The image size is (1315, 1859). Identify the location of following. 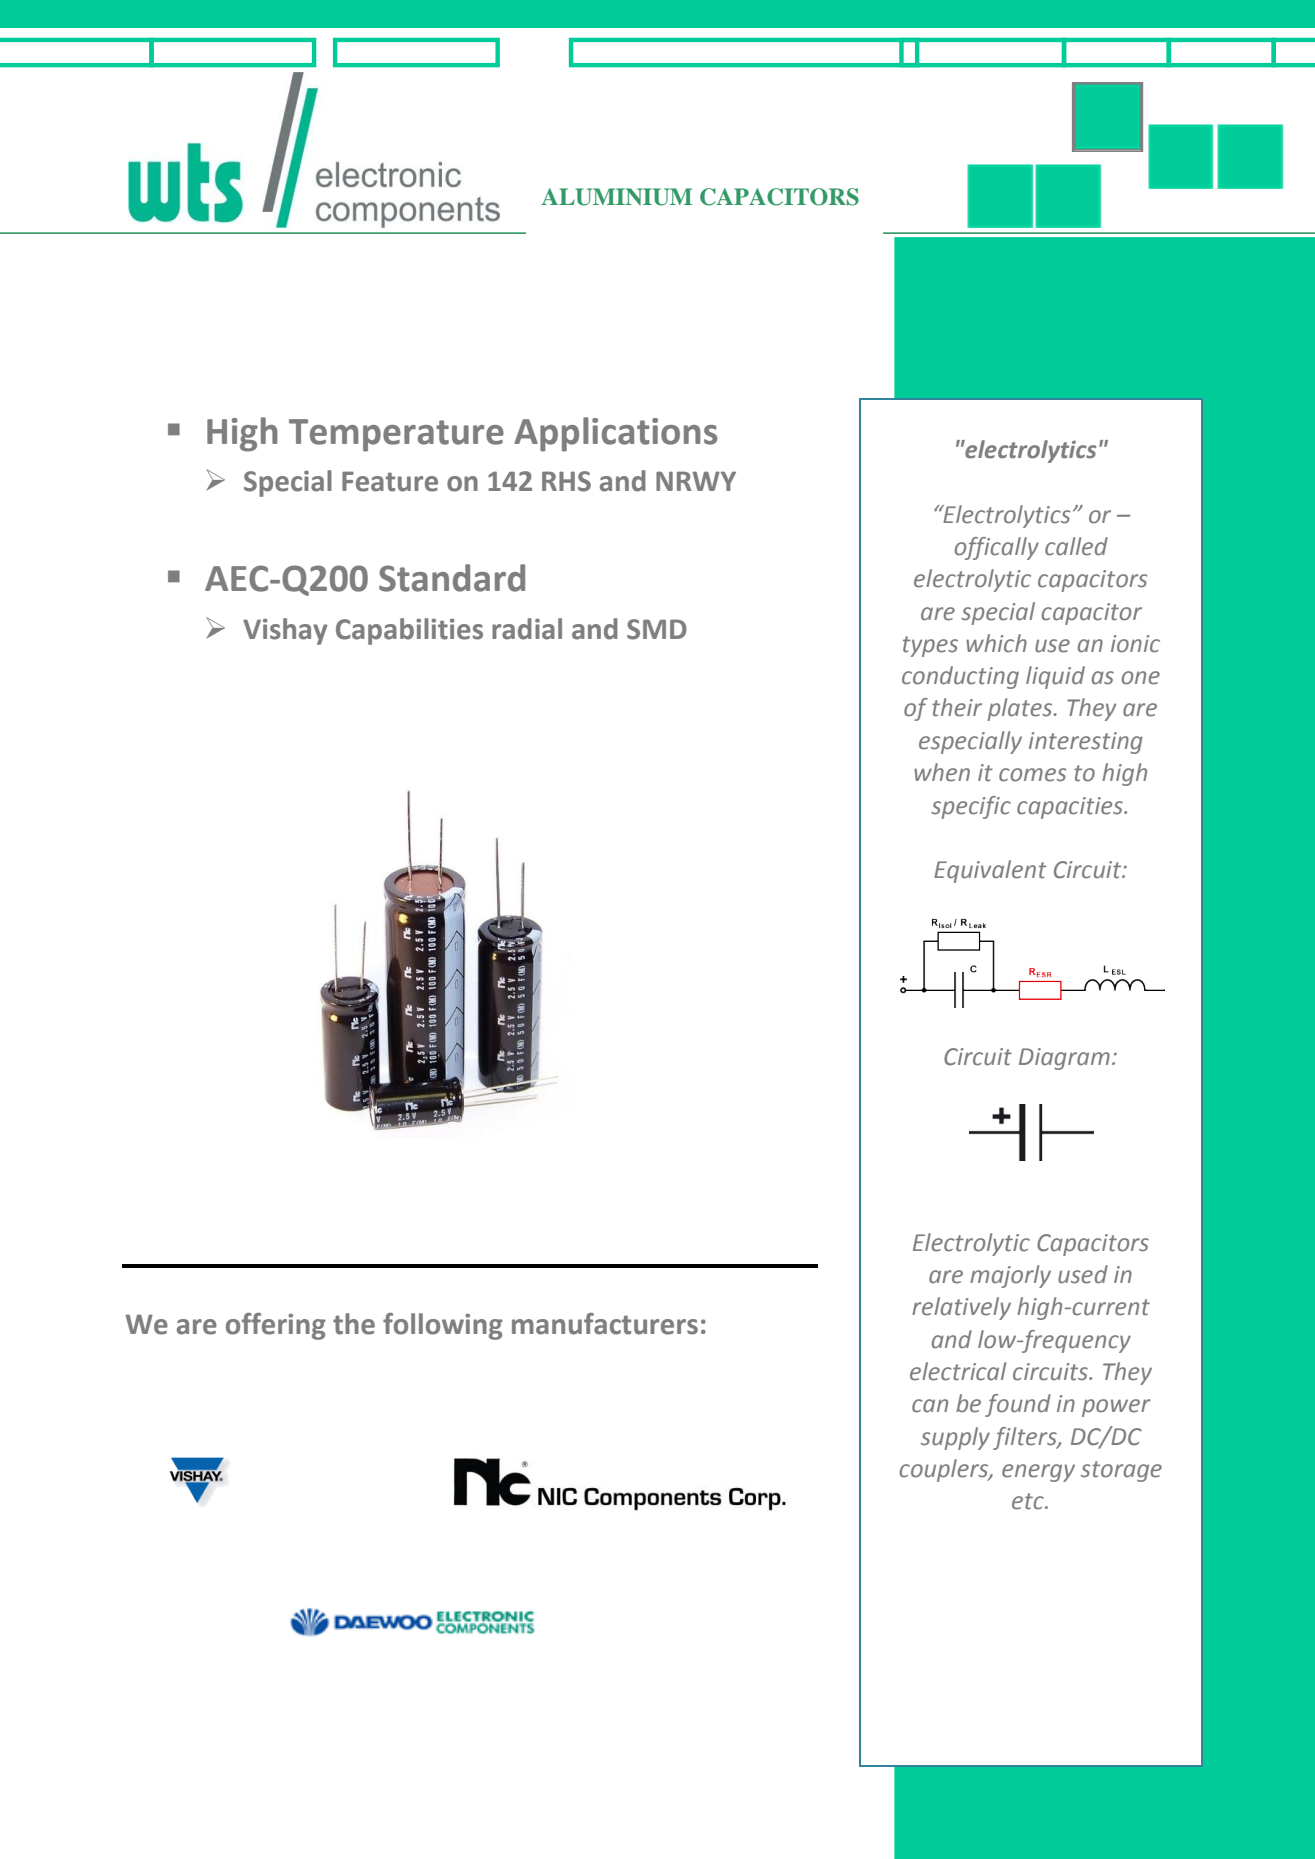
(443, 1326).
